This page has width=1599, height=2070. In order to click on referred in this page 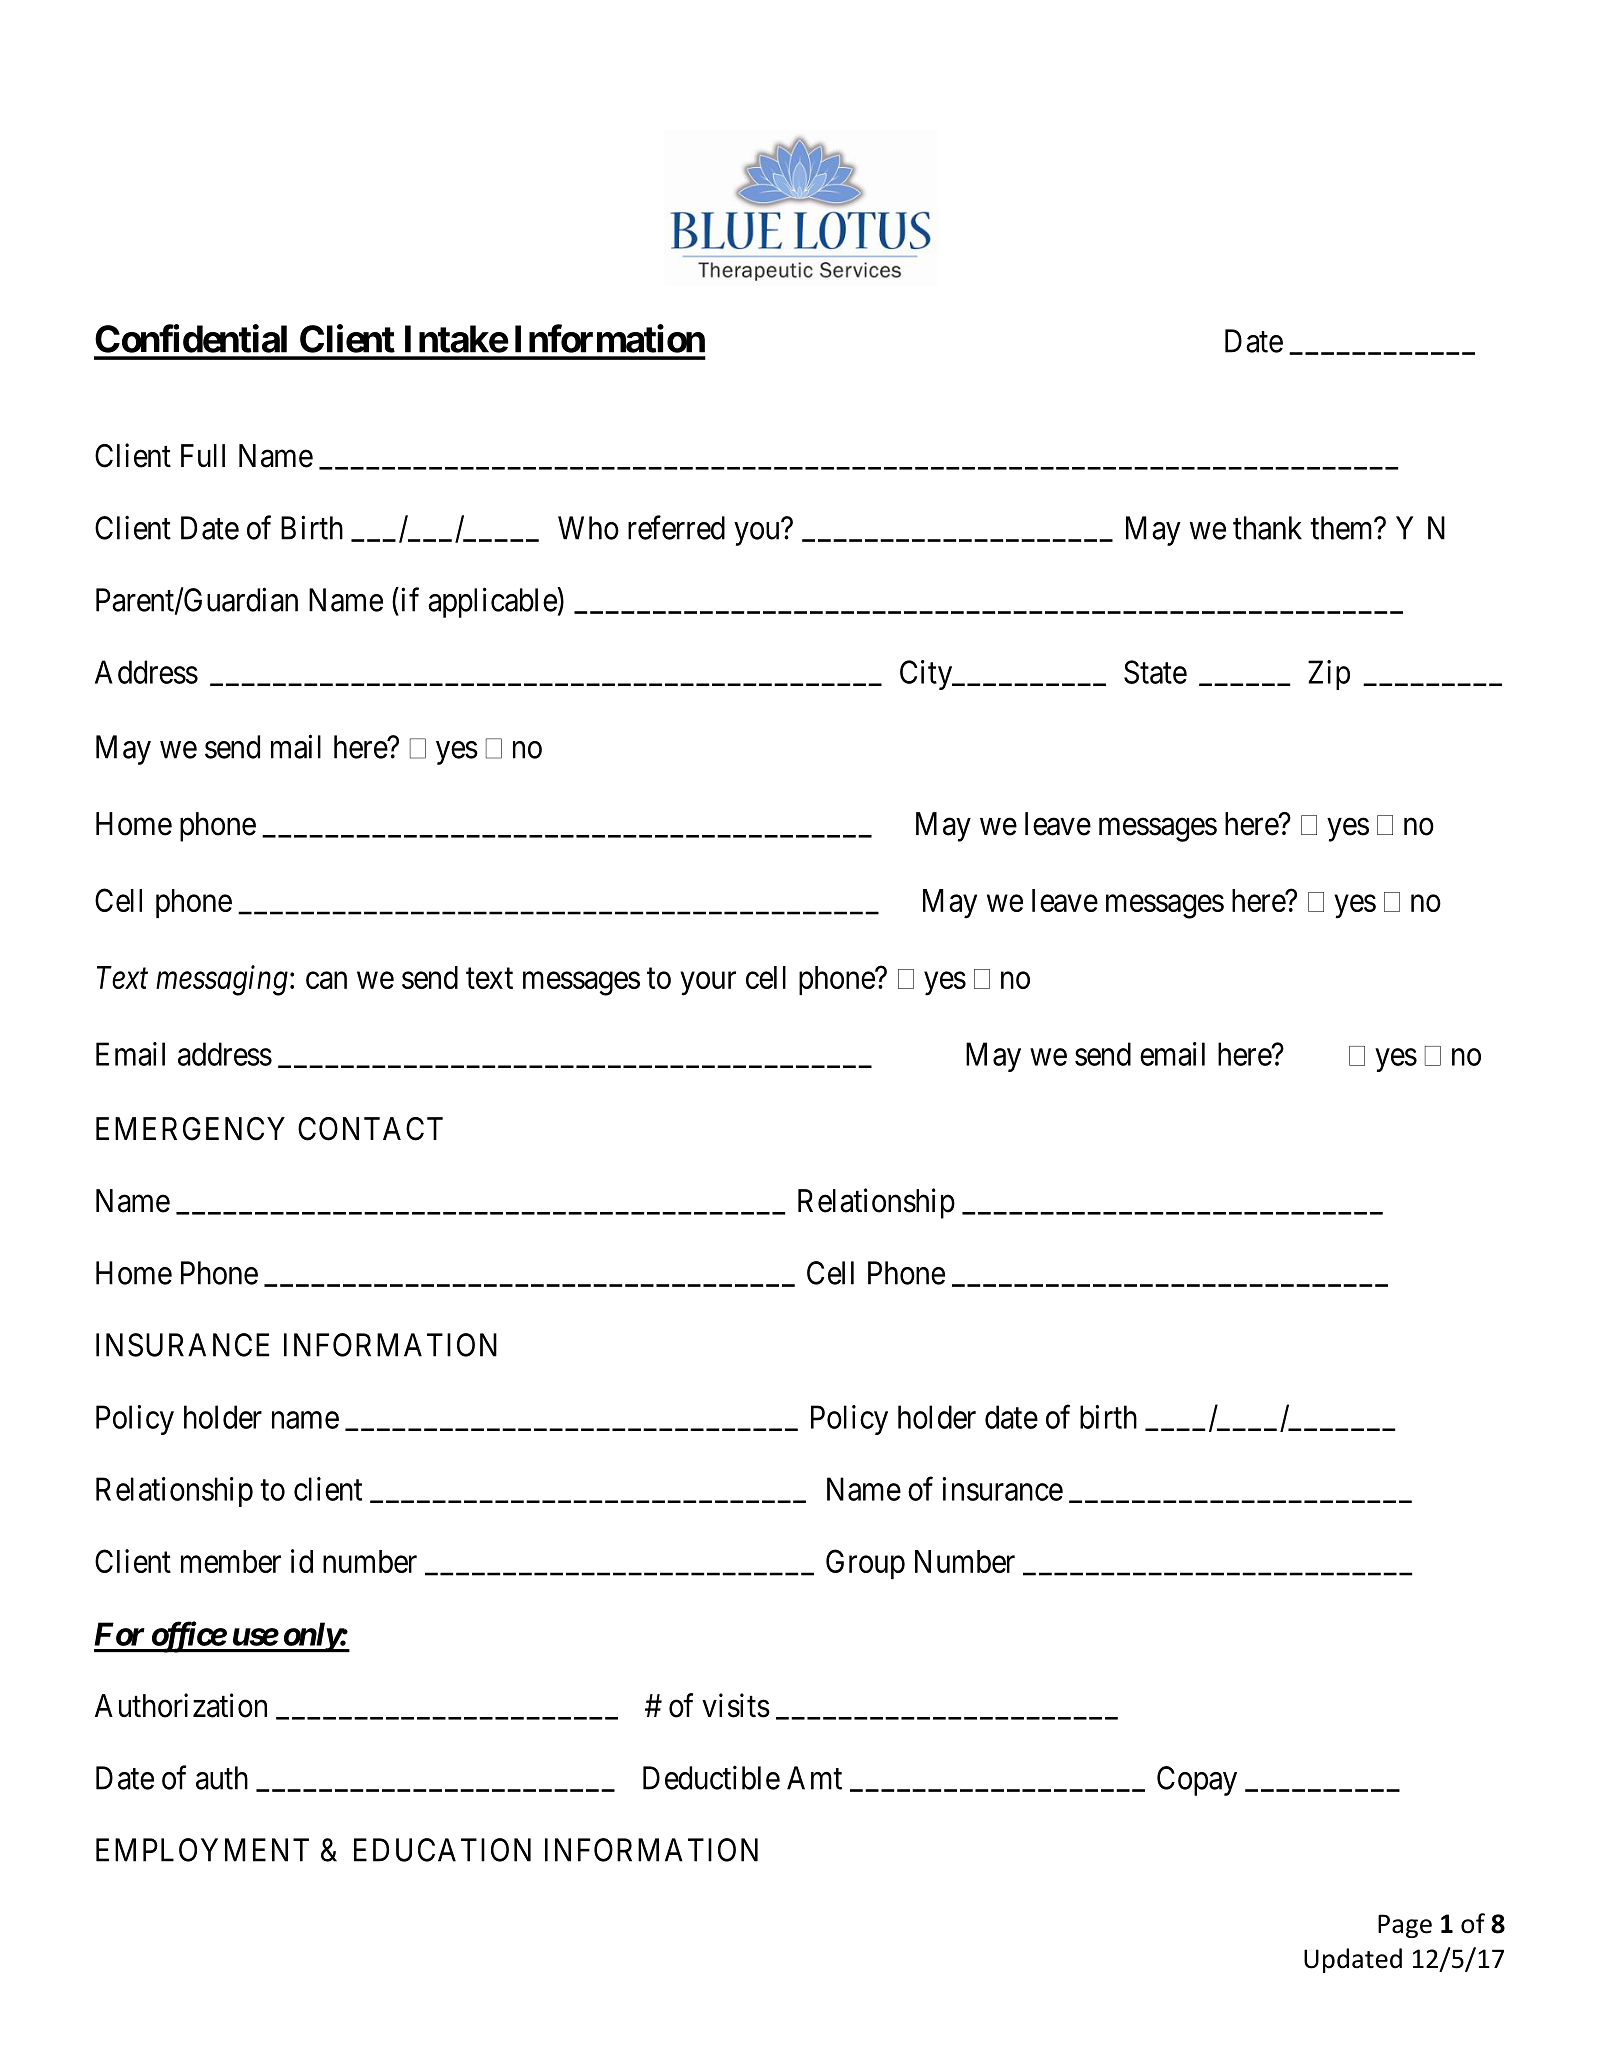, I will do `click(676, 527)`.
